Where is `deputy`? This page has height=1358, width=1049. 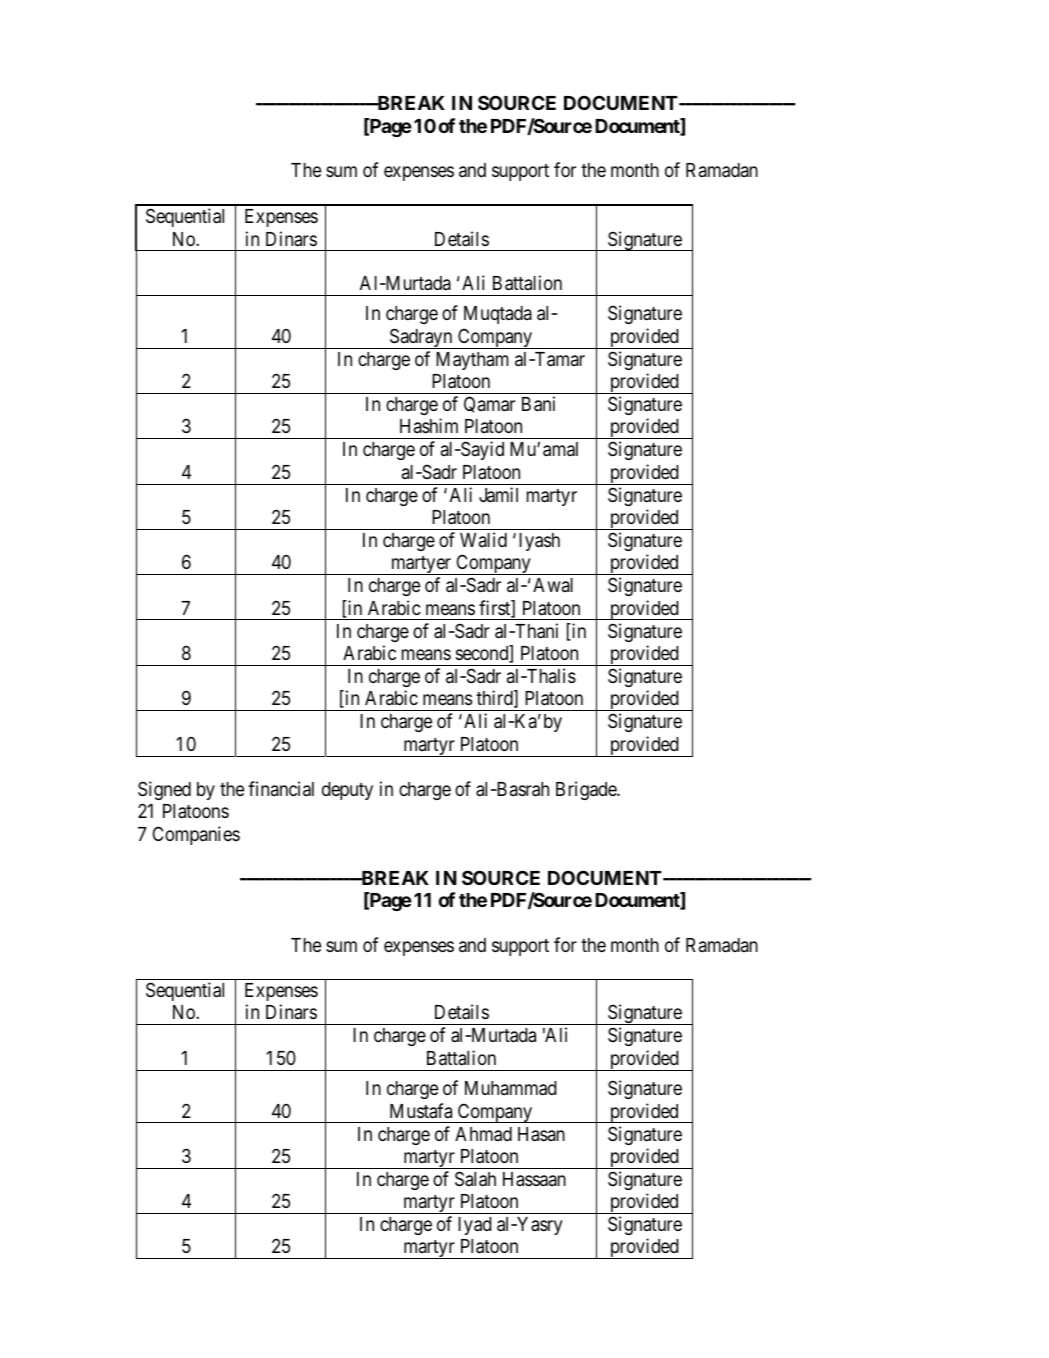 deputy is located at coordinates (347, 791).
